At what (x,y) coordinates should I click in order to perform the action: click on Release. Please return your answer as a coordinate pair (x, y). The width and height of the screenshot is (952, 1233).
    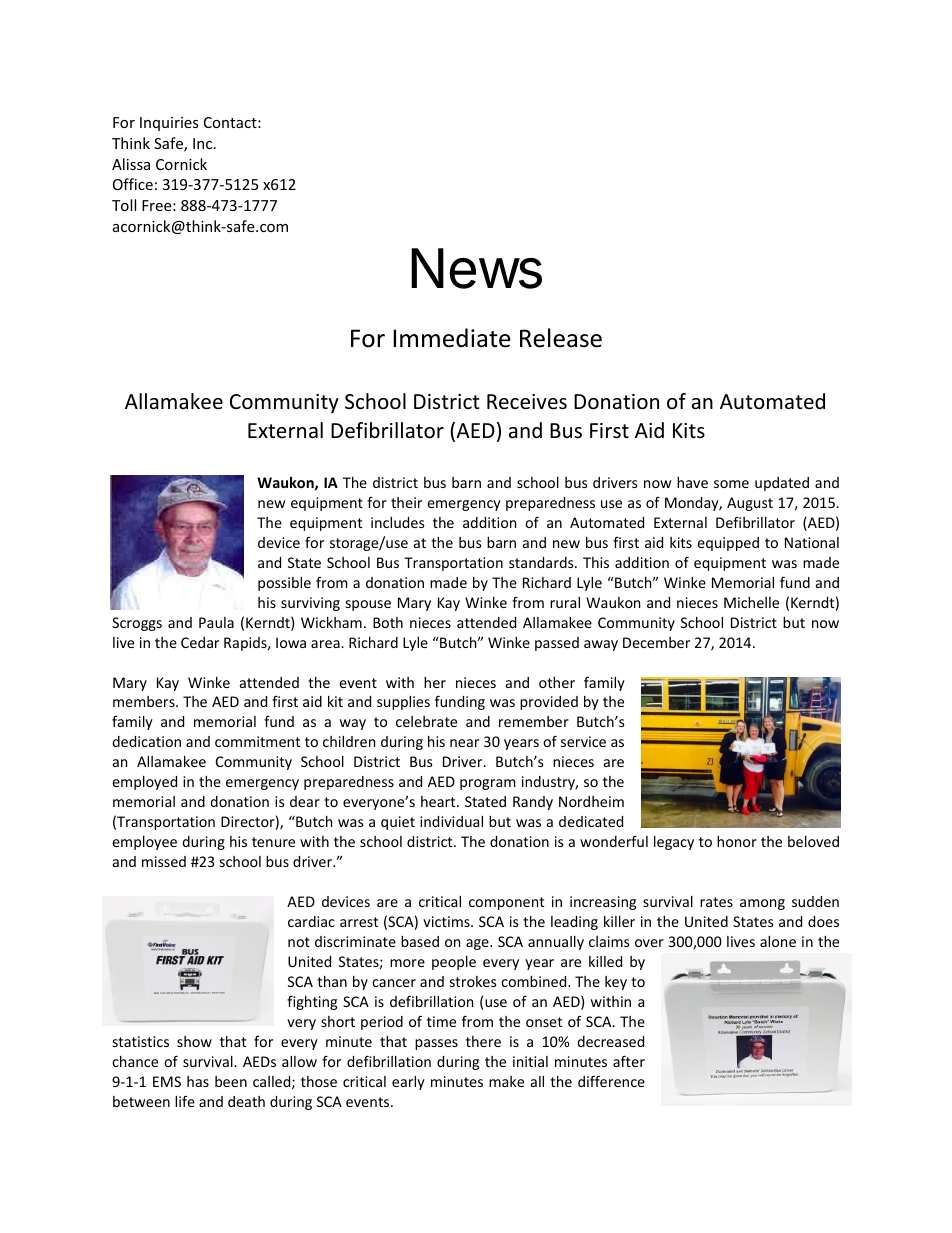
    Looking at the image, I should click on (561, 338).
